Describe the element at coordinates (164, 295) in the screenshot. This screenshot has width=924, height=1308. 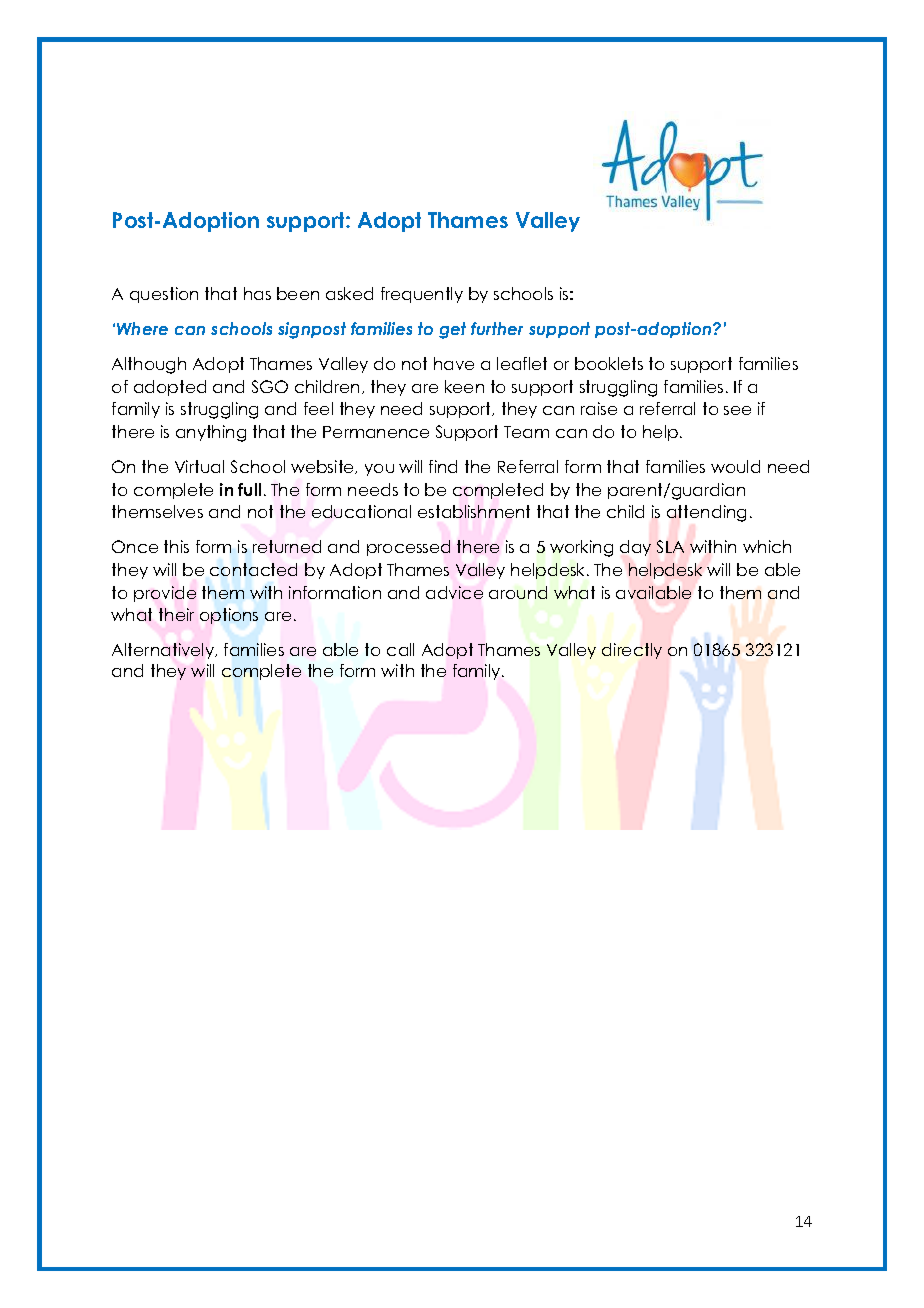
I see `question` at that location.
